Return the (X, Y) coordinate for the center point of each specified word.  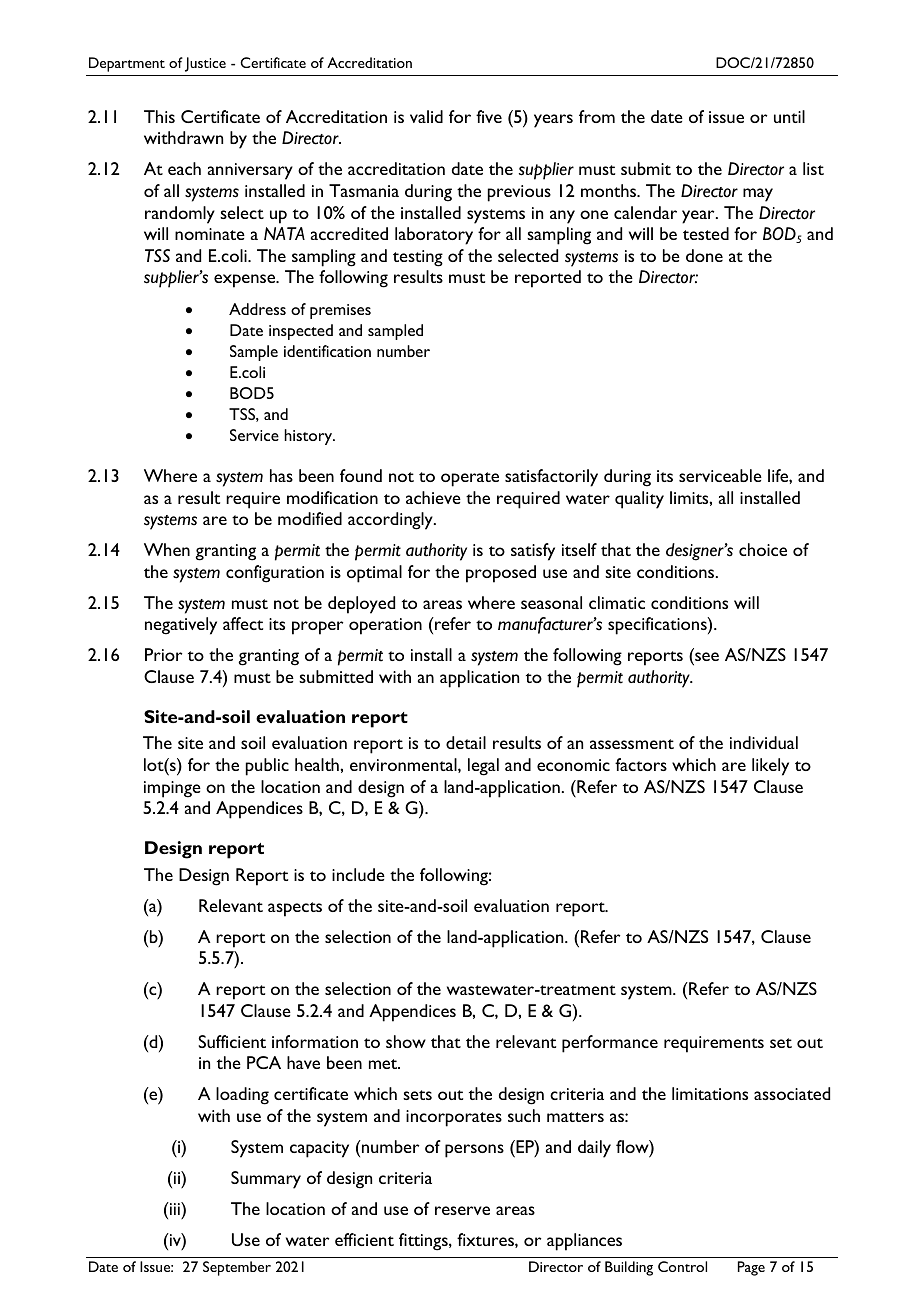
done (704, 255)
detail (466, 742)
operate (470, 479)
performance (610, 1044)
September (237, 1268)
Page (751, 1268)
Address (257, 309)
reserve (462, 1210)
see (706, 658)
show (406, 1041)
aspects (295, 909)
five (489, 116)
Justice (205, 64)
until (789, 116)
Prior (163, 654)
